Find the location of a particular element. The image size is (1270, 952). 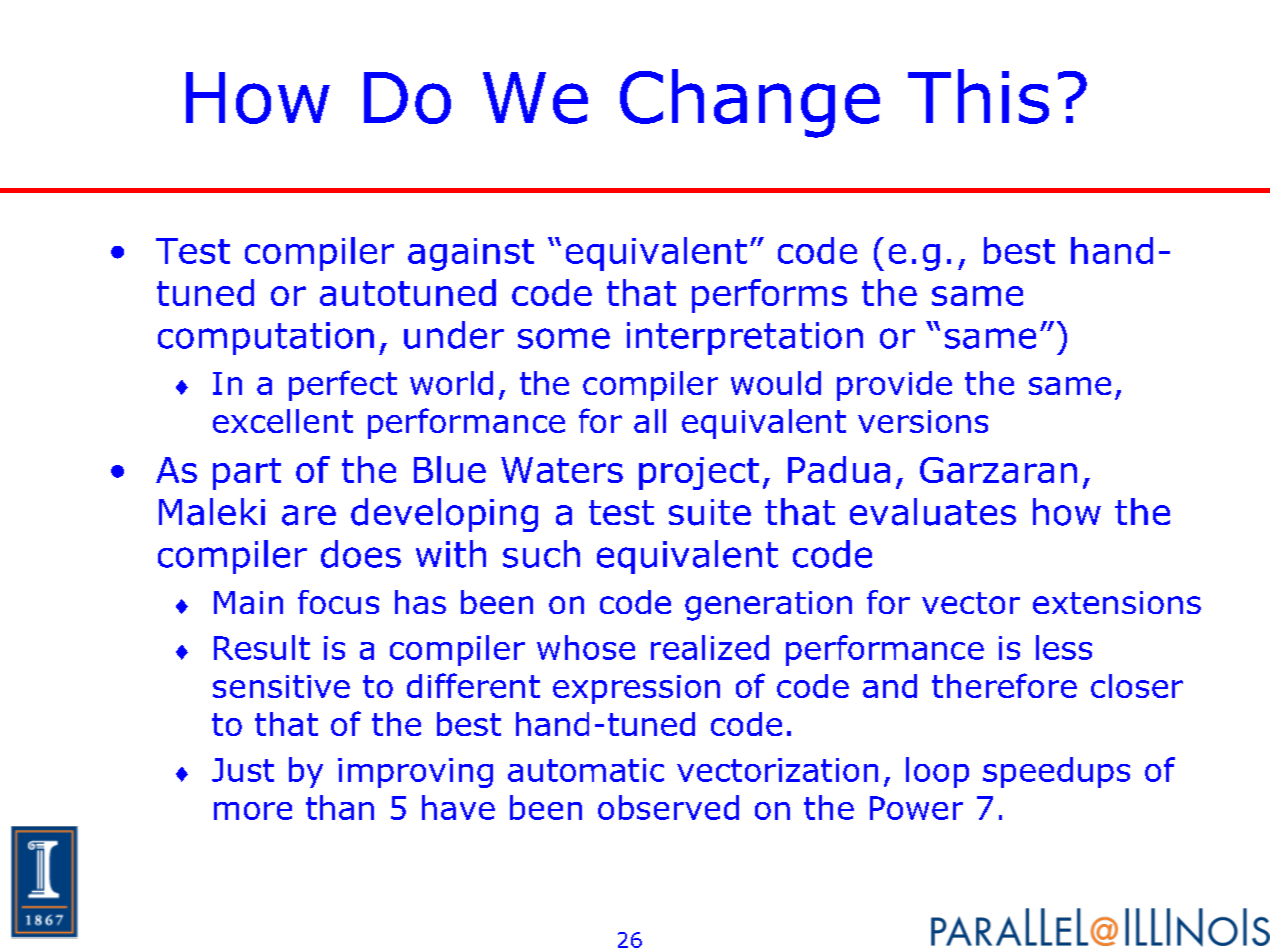

versions is located at coordinates (923, 421).
